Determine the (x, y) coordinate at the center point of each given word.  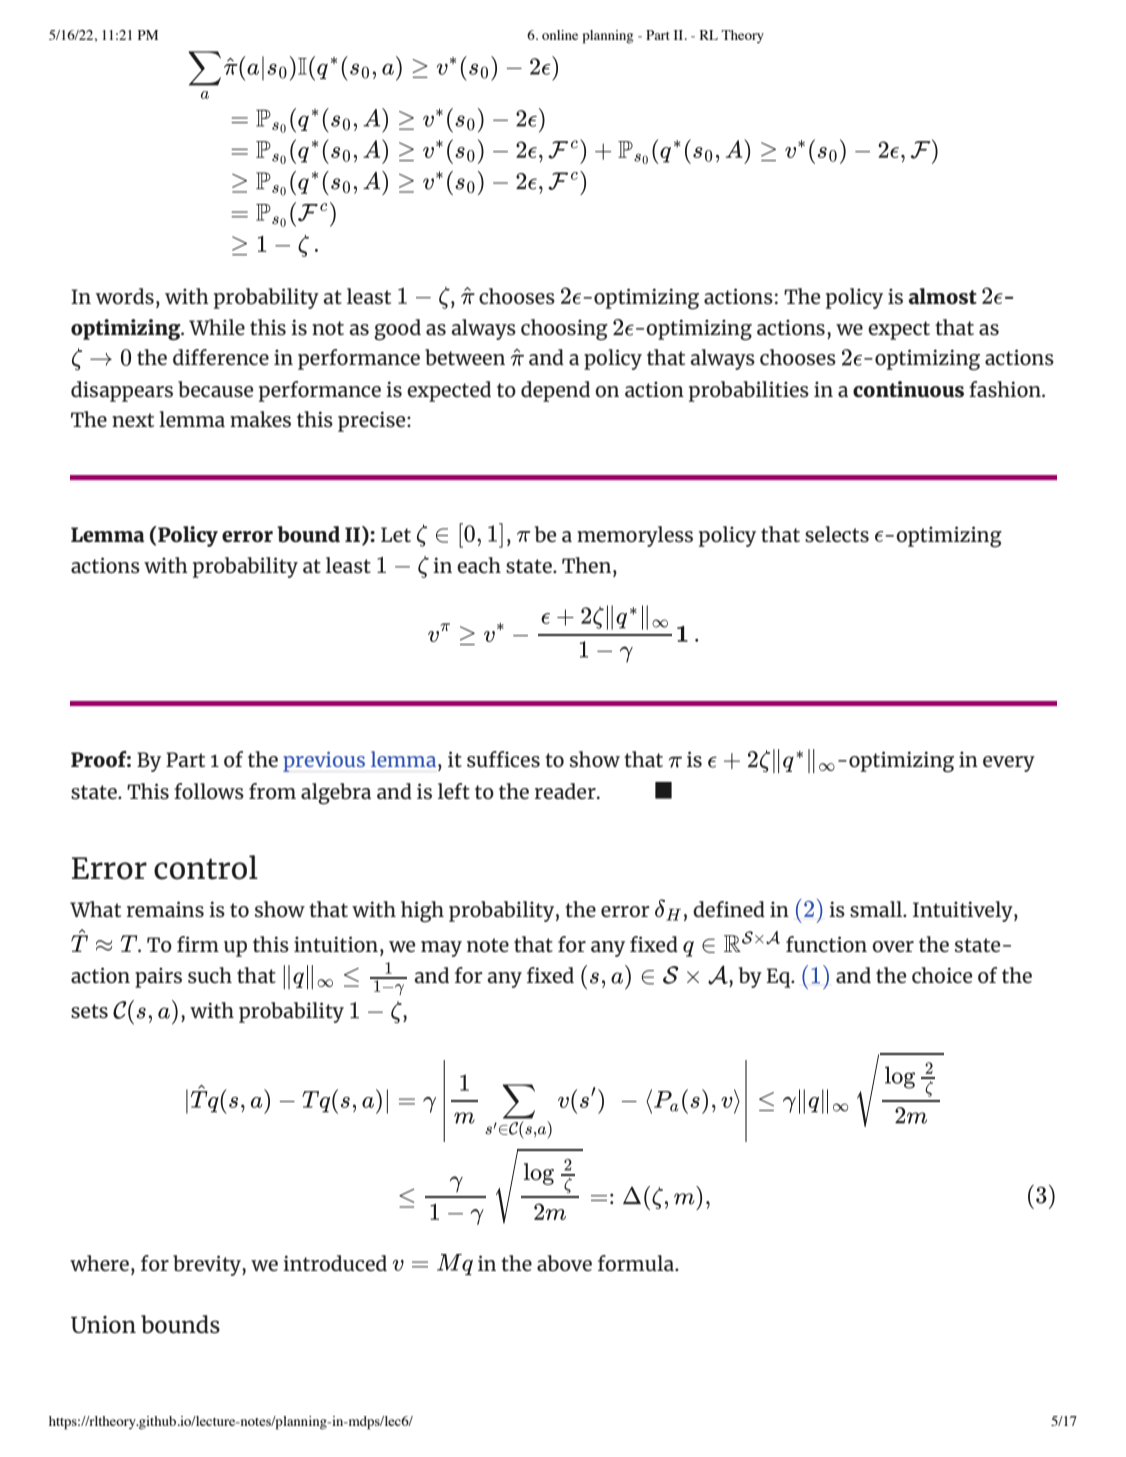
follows (209, 791)
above (564, 1263)
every (1009, 764)
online (560, 35)
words (125, 296)
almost (943, 296)
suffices (503, 759)
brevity (208, 1265)
